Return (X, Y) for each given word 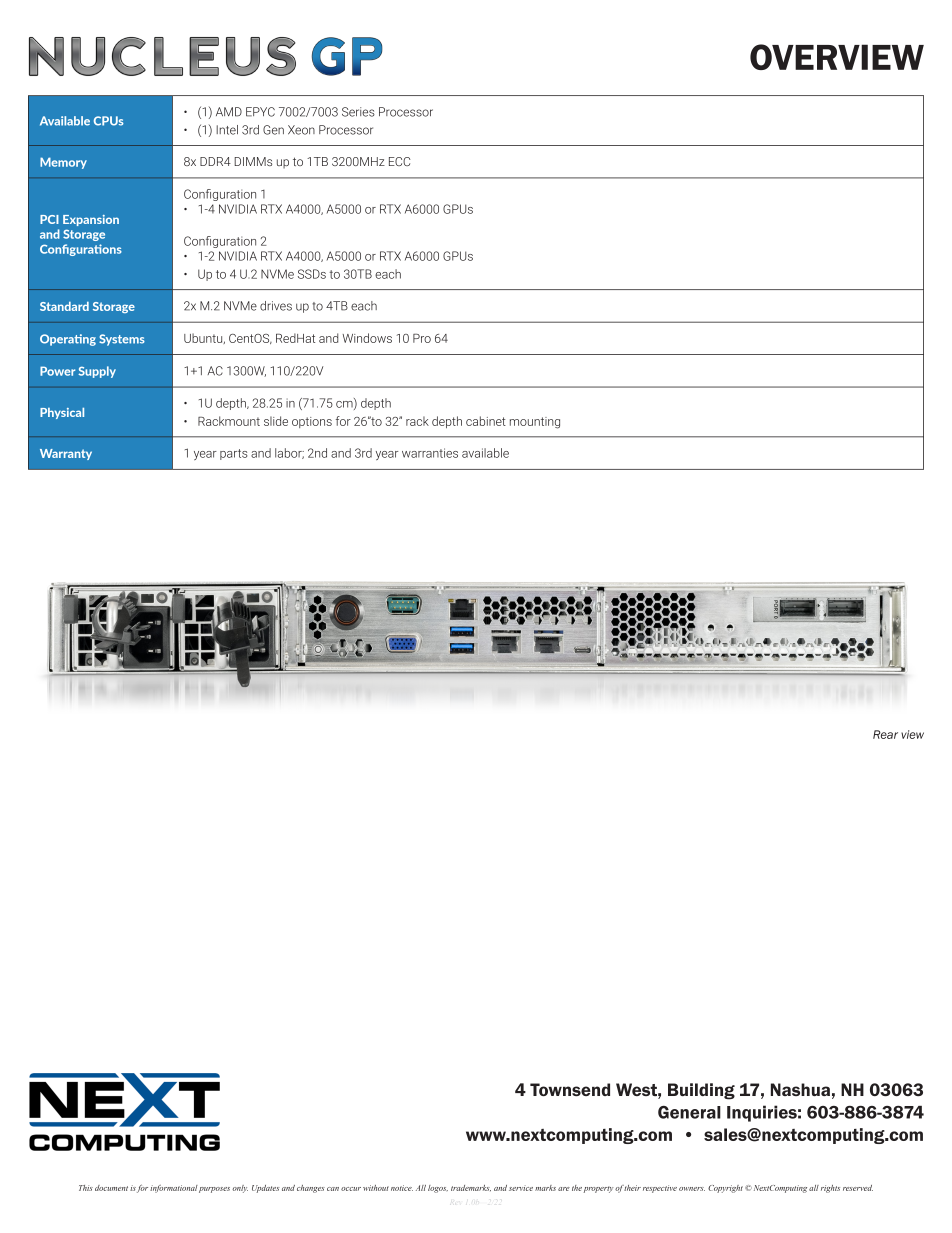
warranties (430, 453)
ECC (399, 161)
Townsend (570, 1089)
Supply (97, 372)
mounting (535, 423)
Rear (885, 734)
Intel (227, 130)
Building (701, 1091)
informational (174, 1189)
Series (358, 112)
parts (234, 454)
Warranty (66, 454)
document (111, 1188)
